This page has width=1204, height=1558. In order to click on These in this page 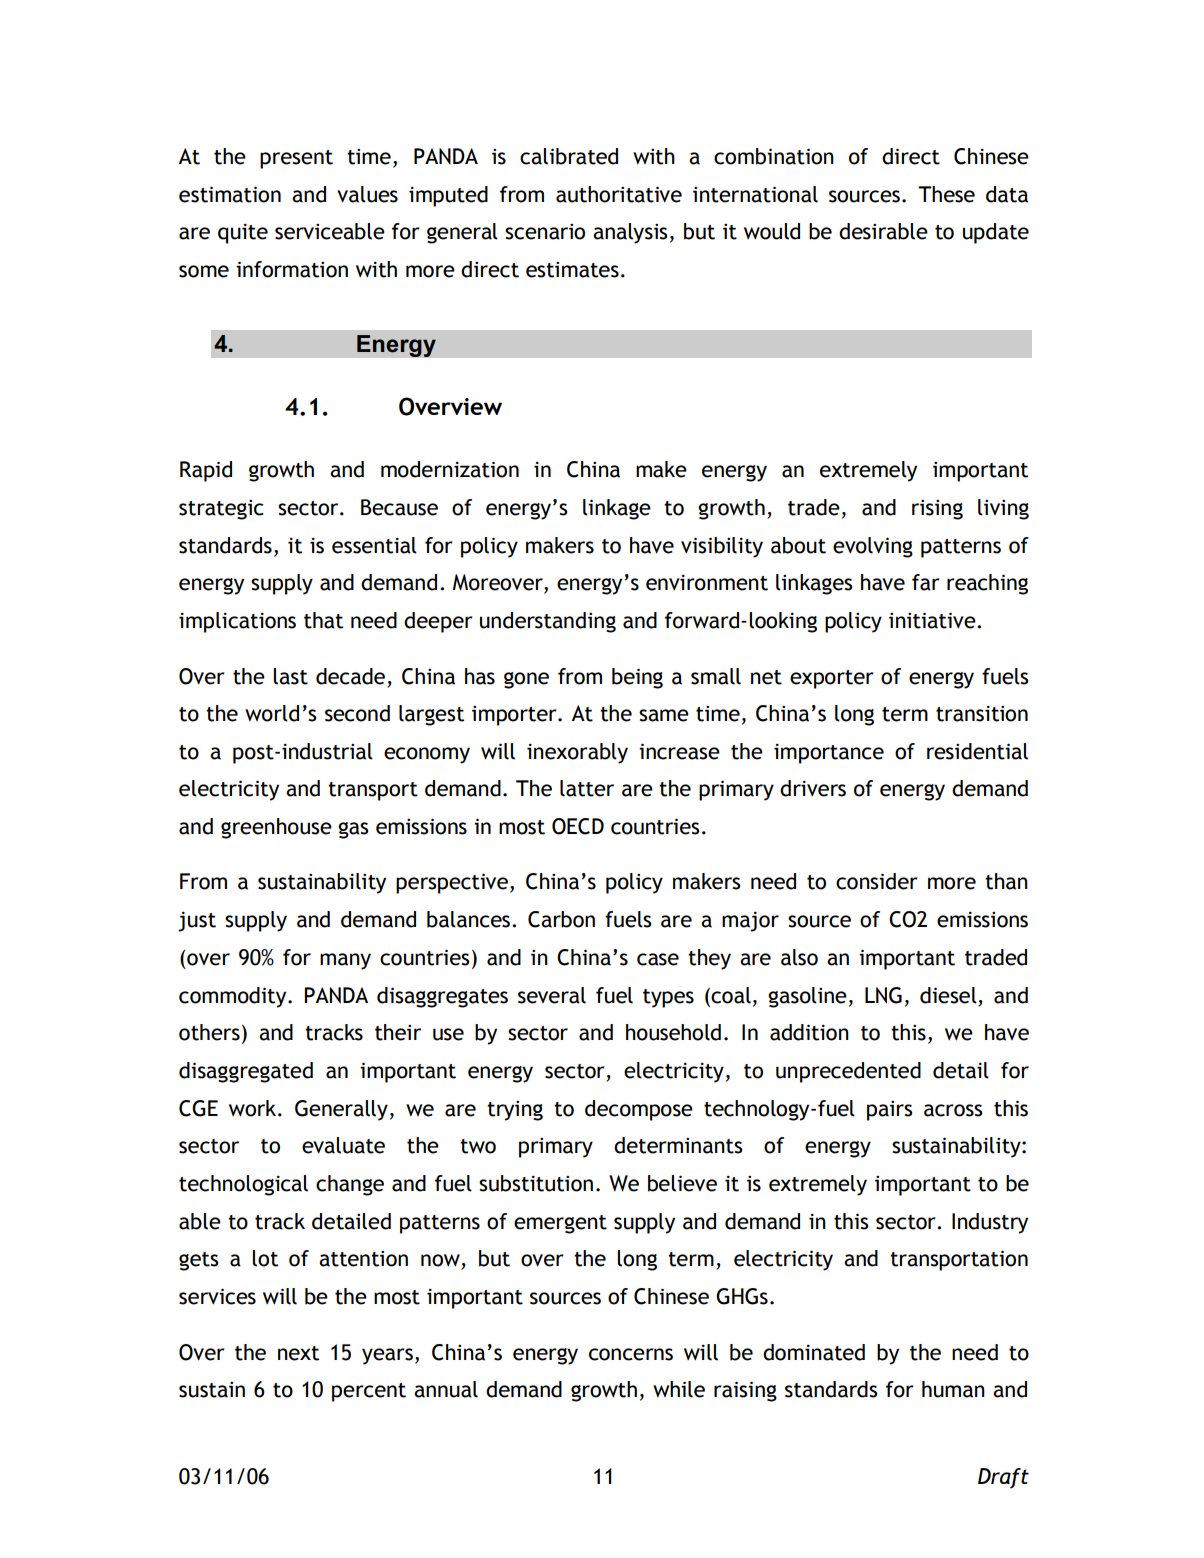, I will do `click(946, 194)`.
